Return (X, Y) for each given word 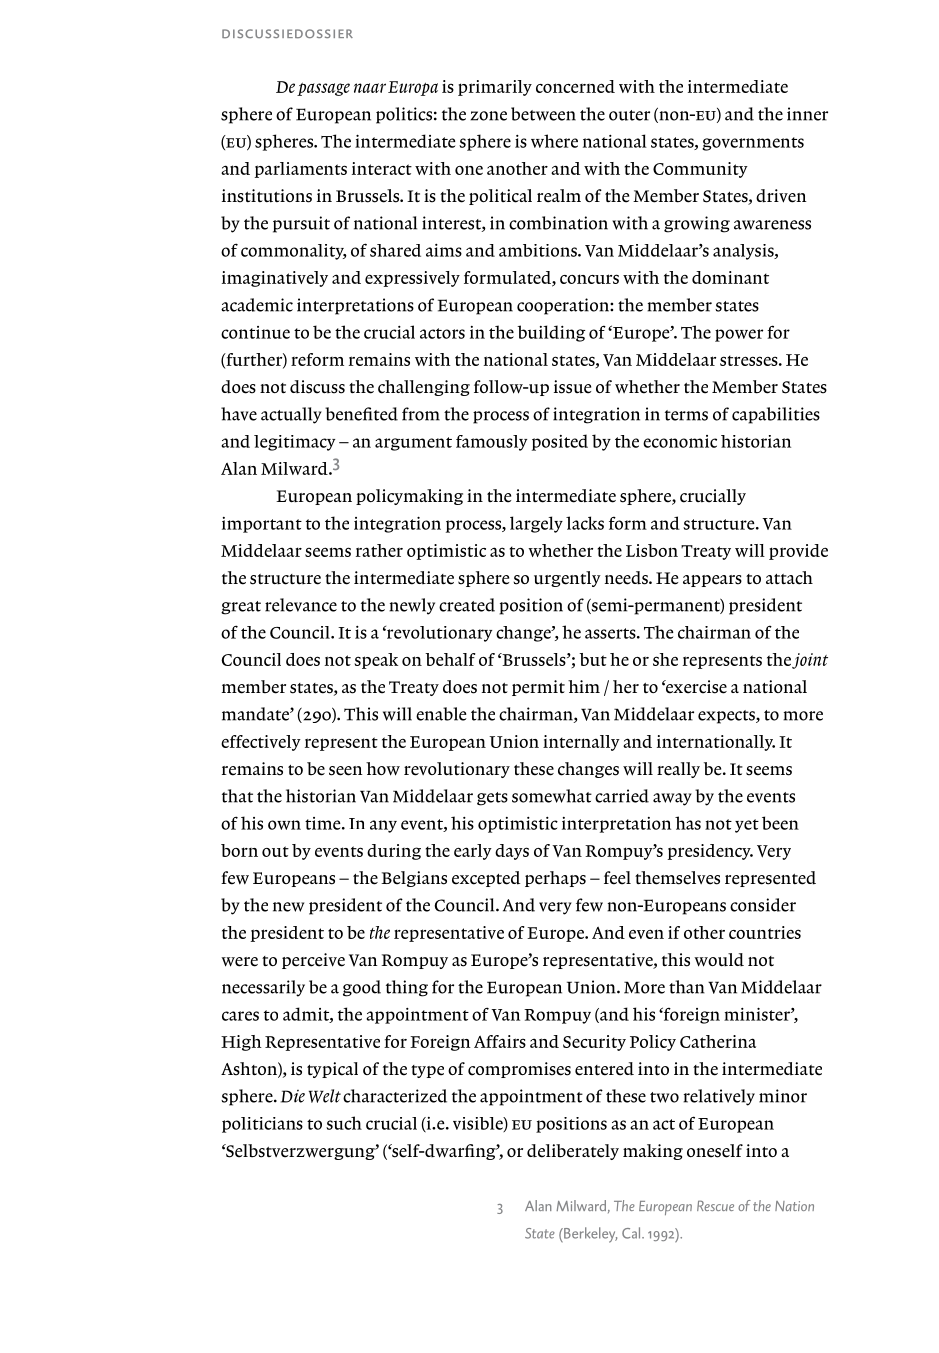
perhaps (555, 879)
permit (538, 688)
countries (765, 932)
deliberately (573, 1152)
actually (291, 415)
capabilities (776, 415)
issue (572, 387)
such (344, 1123)
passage (323, 89)
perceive (313, 961)
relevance (301, 605)
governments (753, 144)
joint (810, 661)
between (543, 114)
